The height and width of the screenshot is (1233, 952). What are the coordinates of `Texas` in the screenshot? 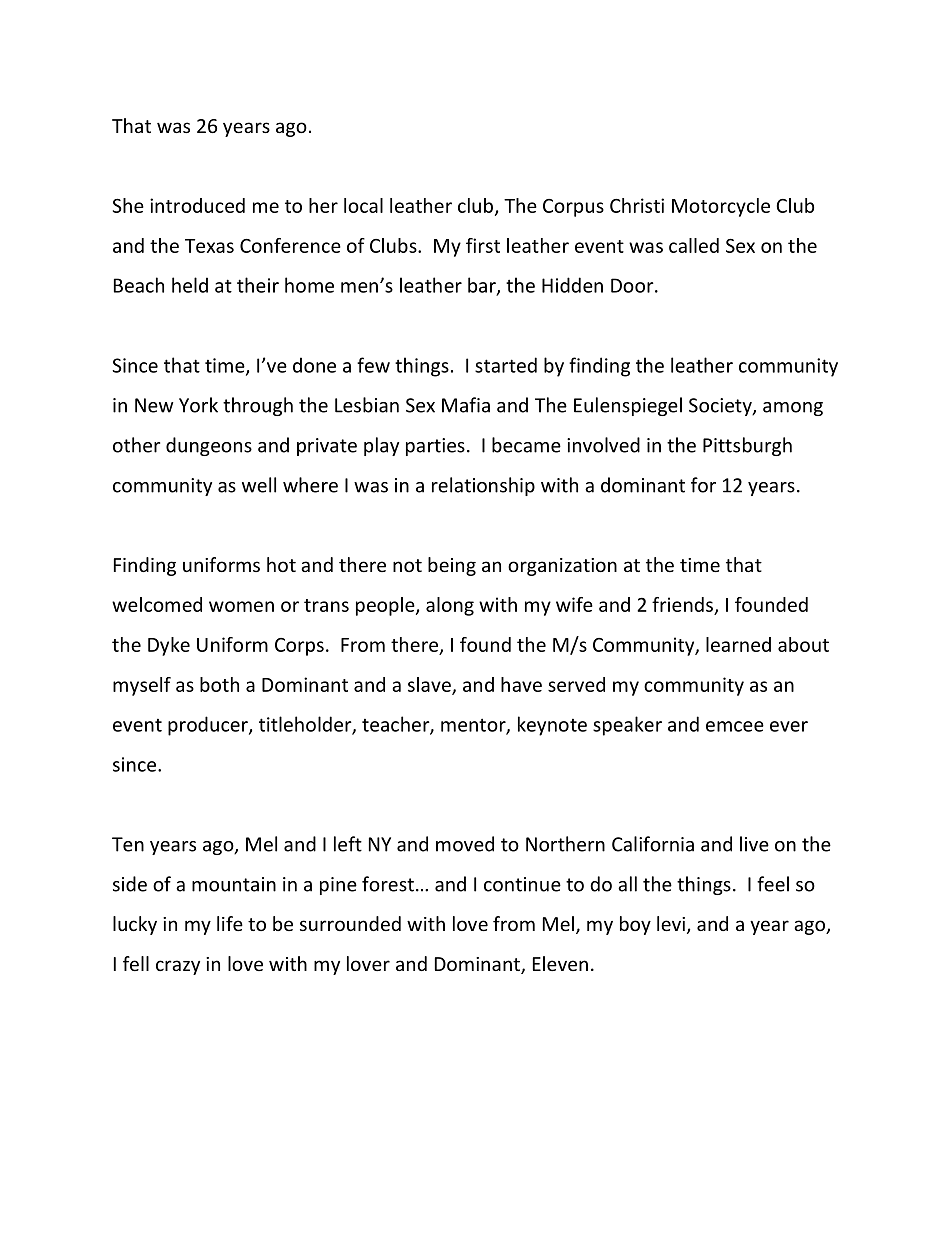 It's located at (209, 246).
